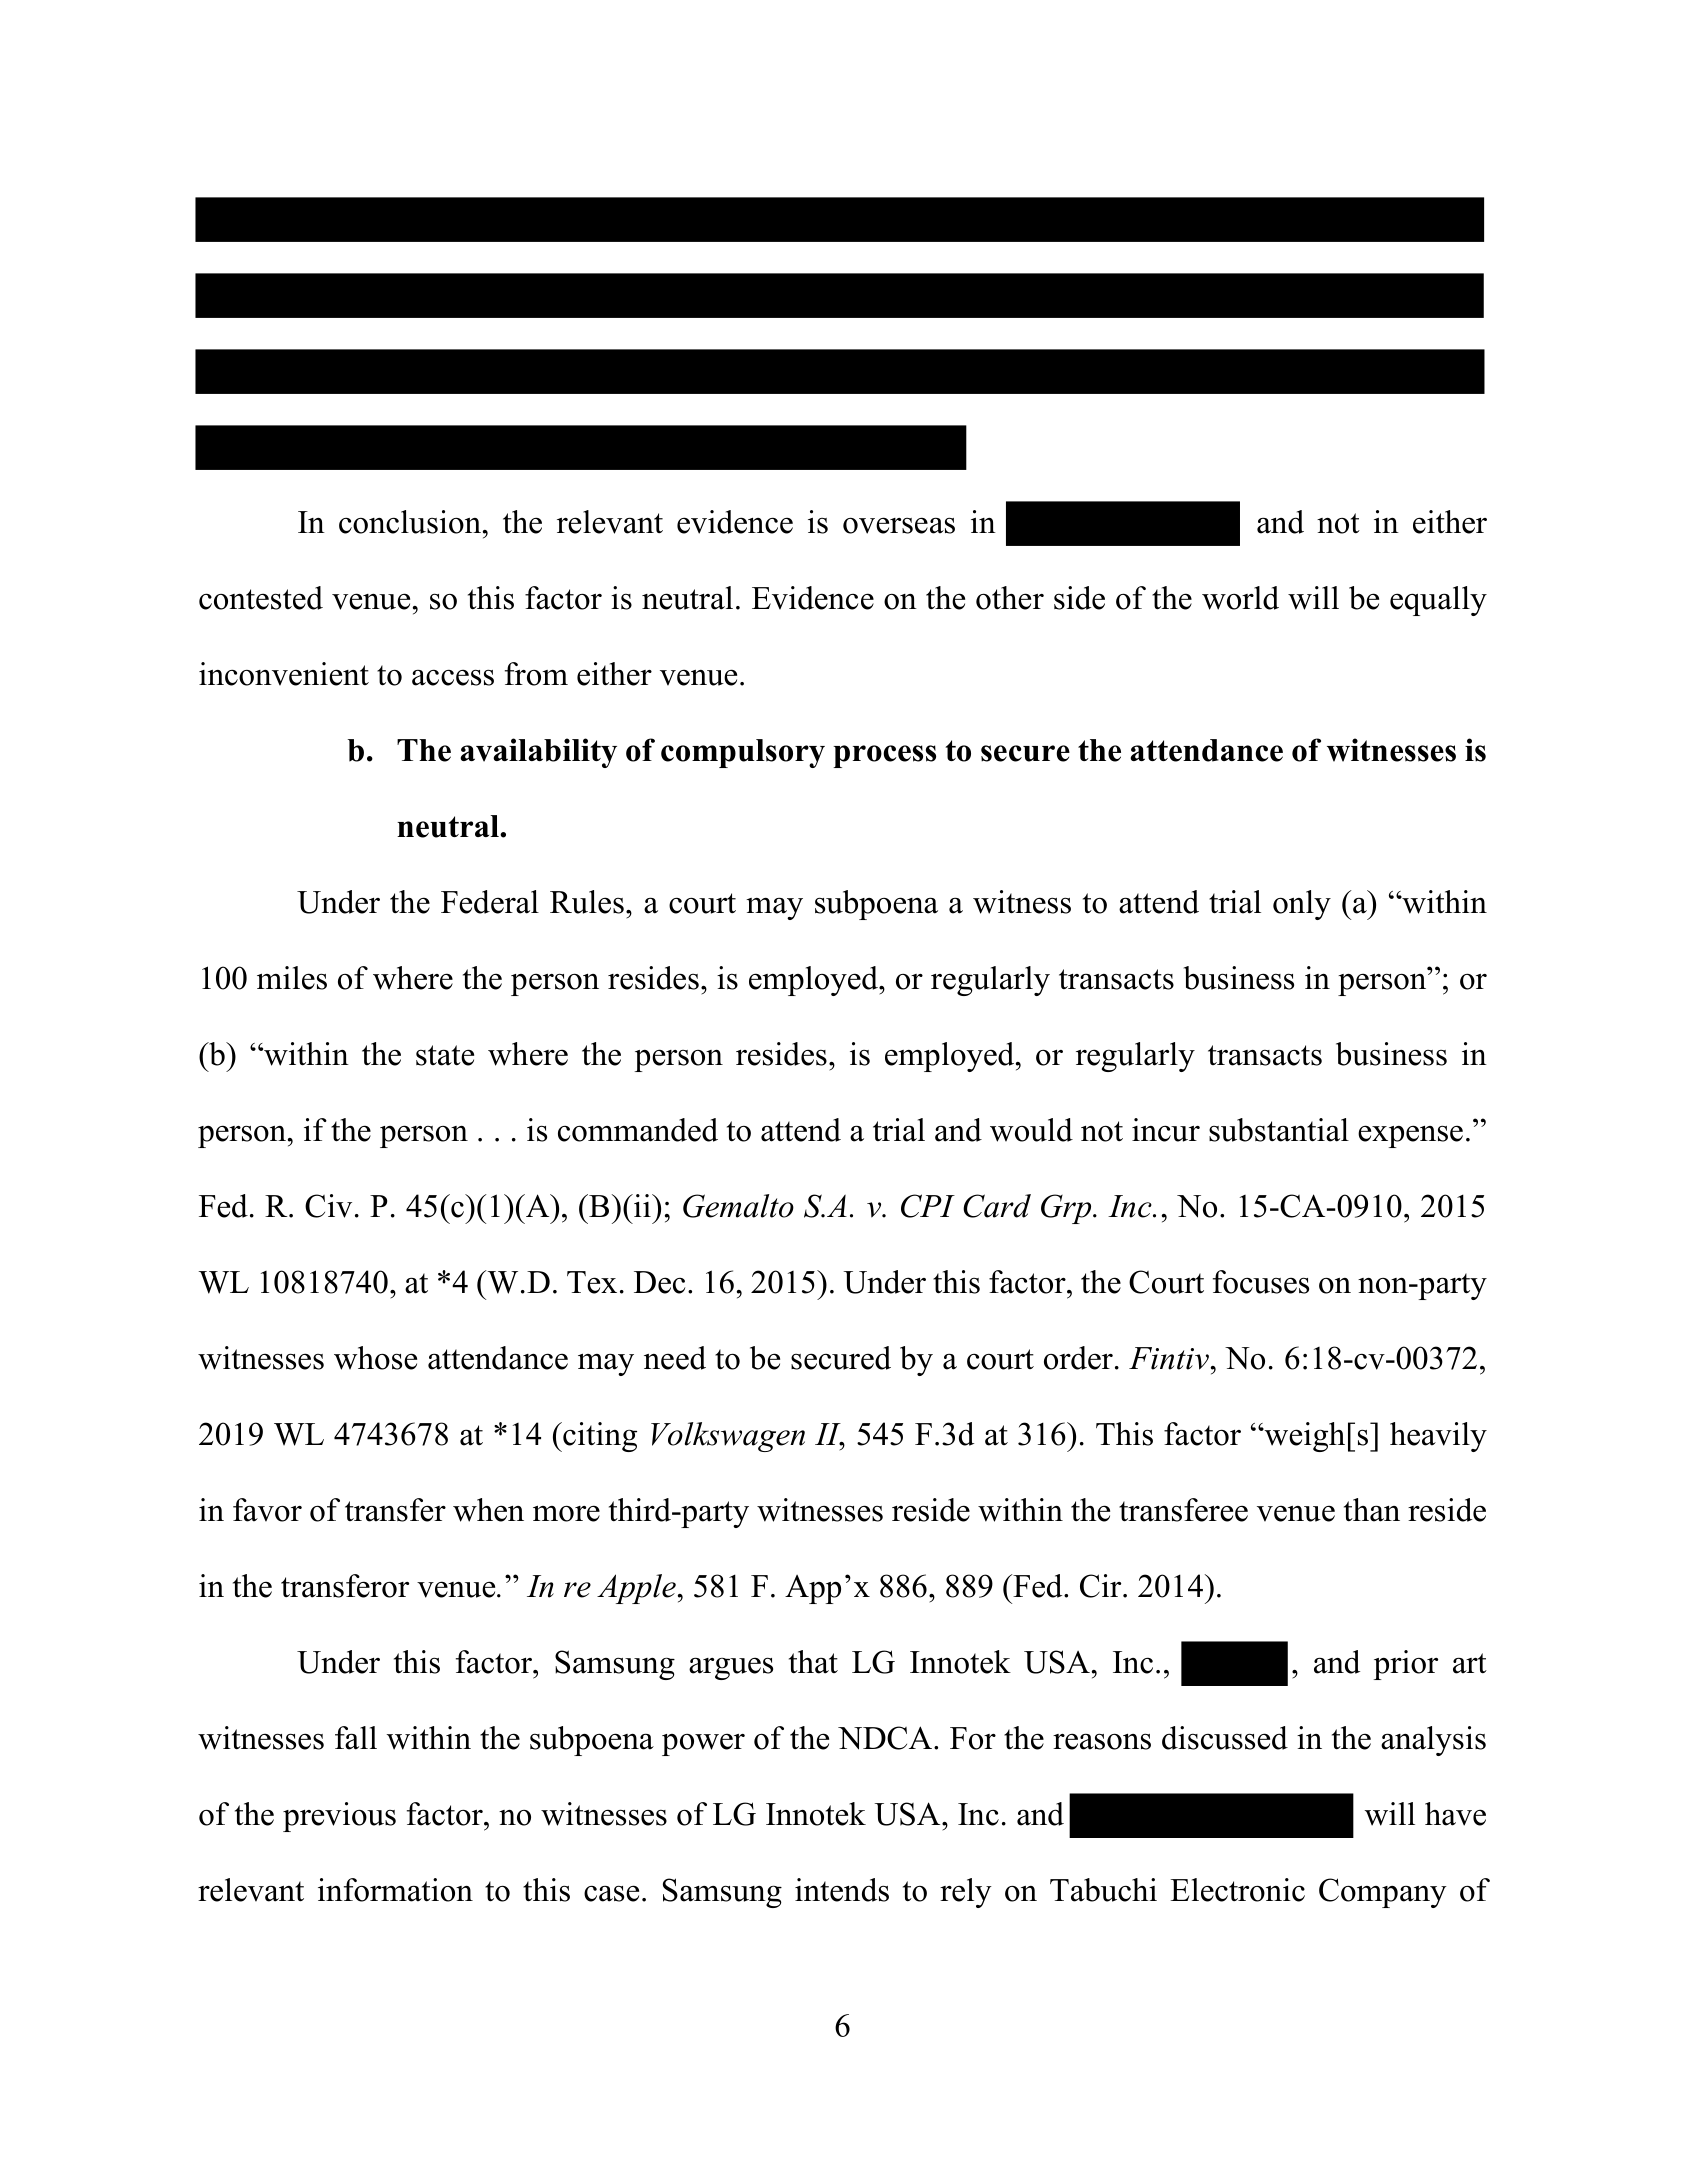 This page has height=2181, width=1685. I want to click on information, so click(395, 1890).
